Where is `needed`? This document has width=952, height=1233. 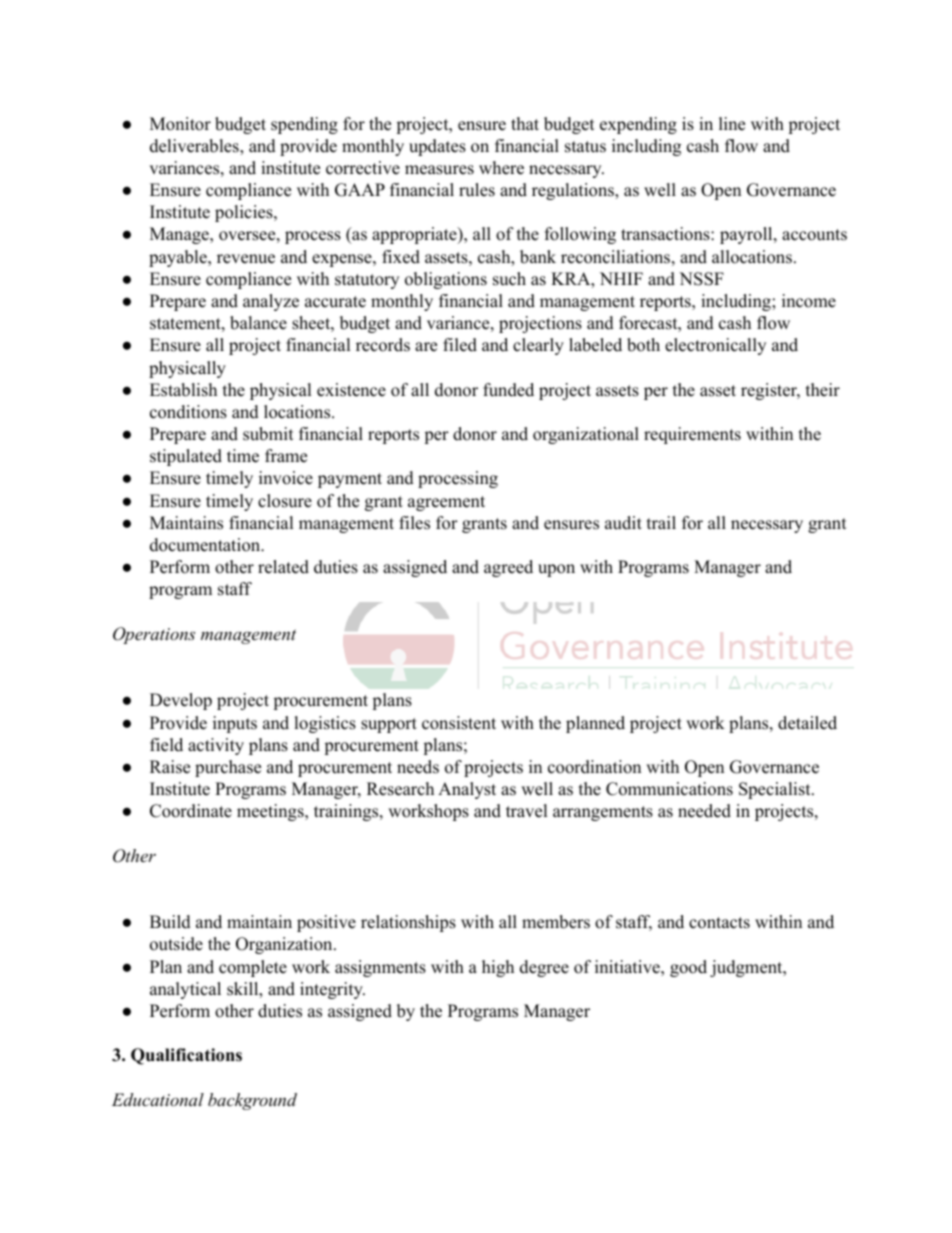 needed is located at coordinates (704, 811).
